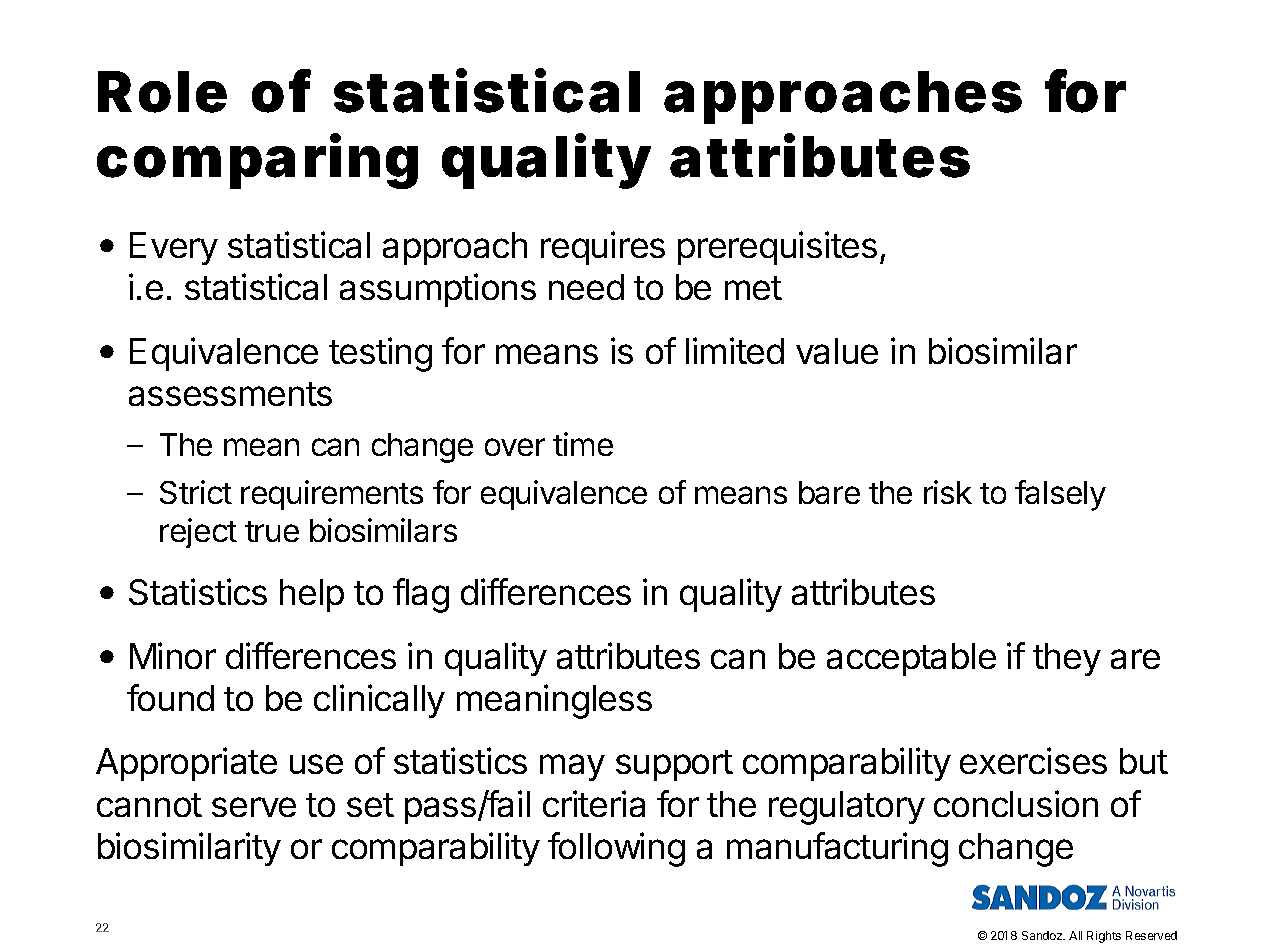 The height and width of the screenshot is (952, 1270). What do you see at coordinates (948, 492) in the screenshot?
I see `risk` at bounding box center [948, 492].
